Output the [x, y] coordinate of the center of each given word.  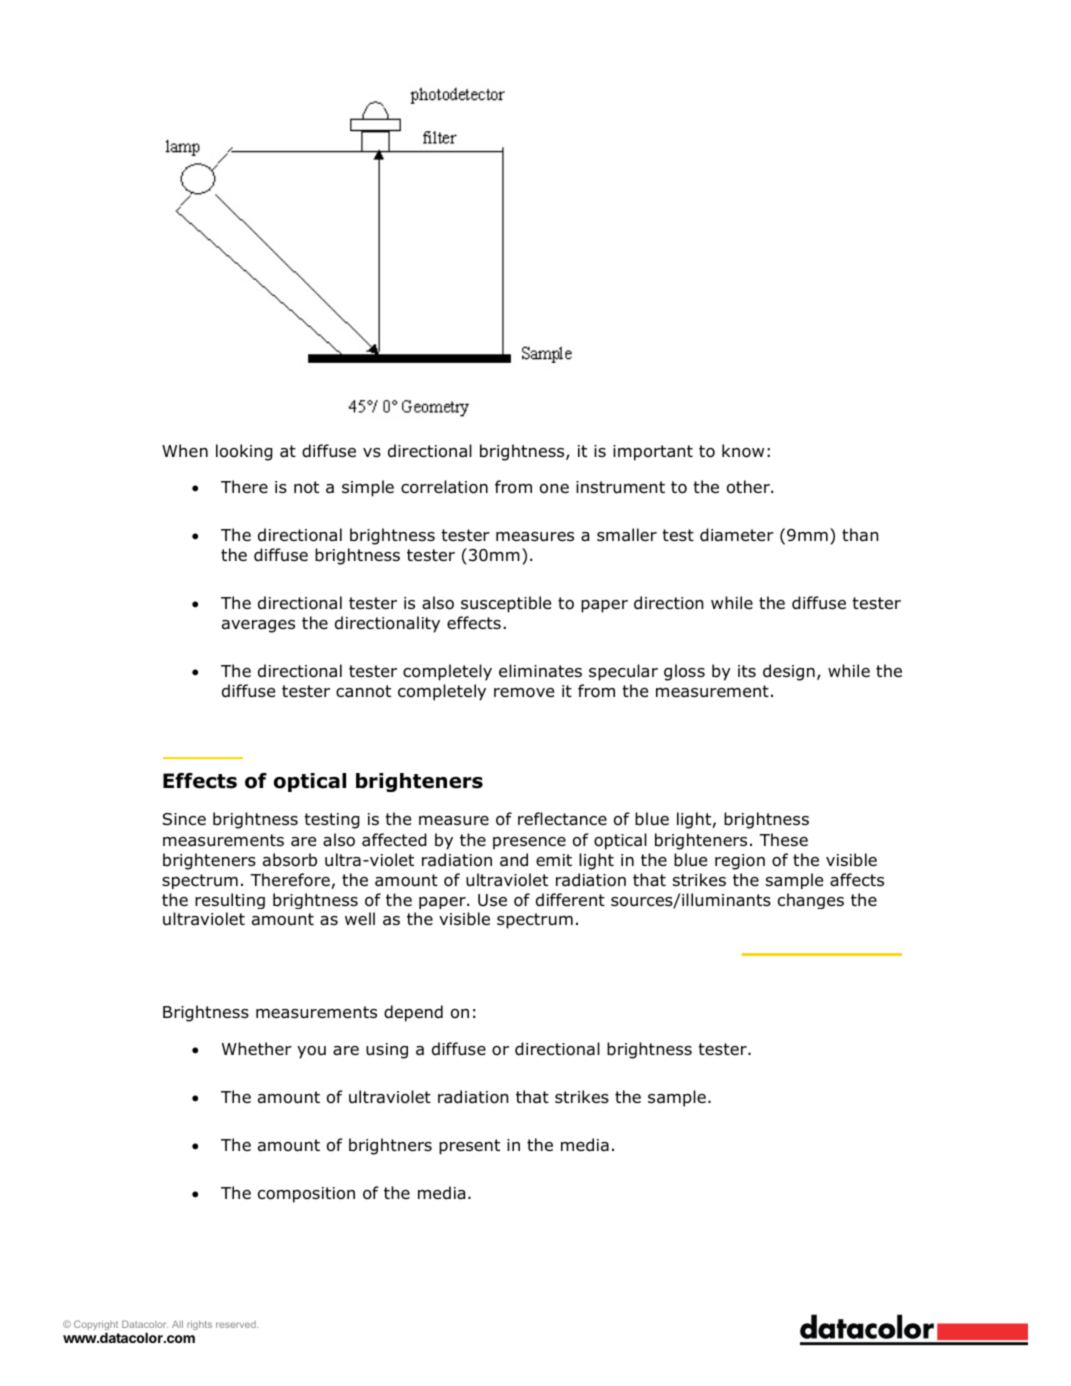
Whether [257, 1048]
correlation [444, 487]
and [514, 860]
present [469, 1147]
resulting [230, 901]
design [789, 672]
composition [306, 1195]
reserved [237, 1324]
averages [258, 626]
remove [524, 693]
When [185, 450]
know [743, 451]
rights [199, 1325]
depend [413, 1013]
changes [811, 901]
